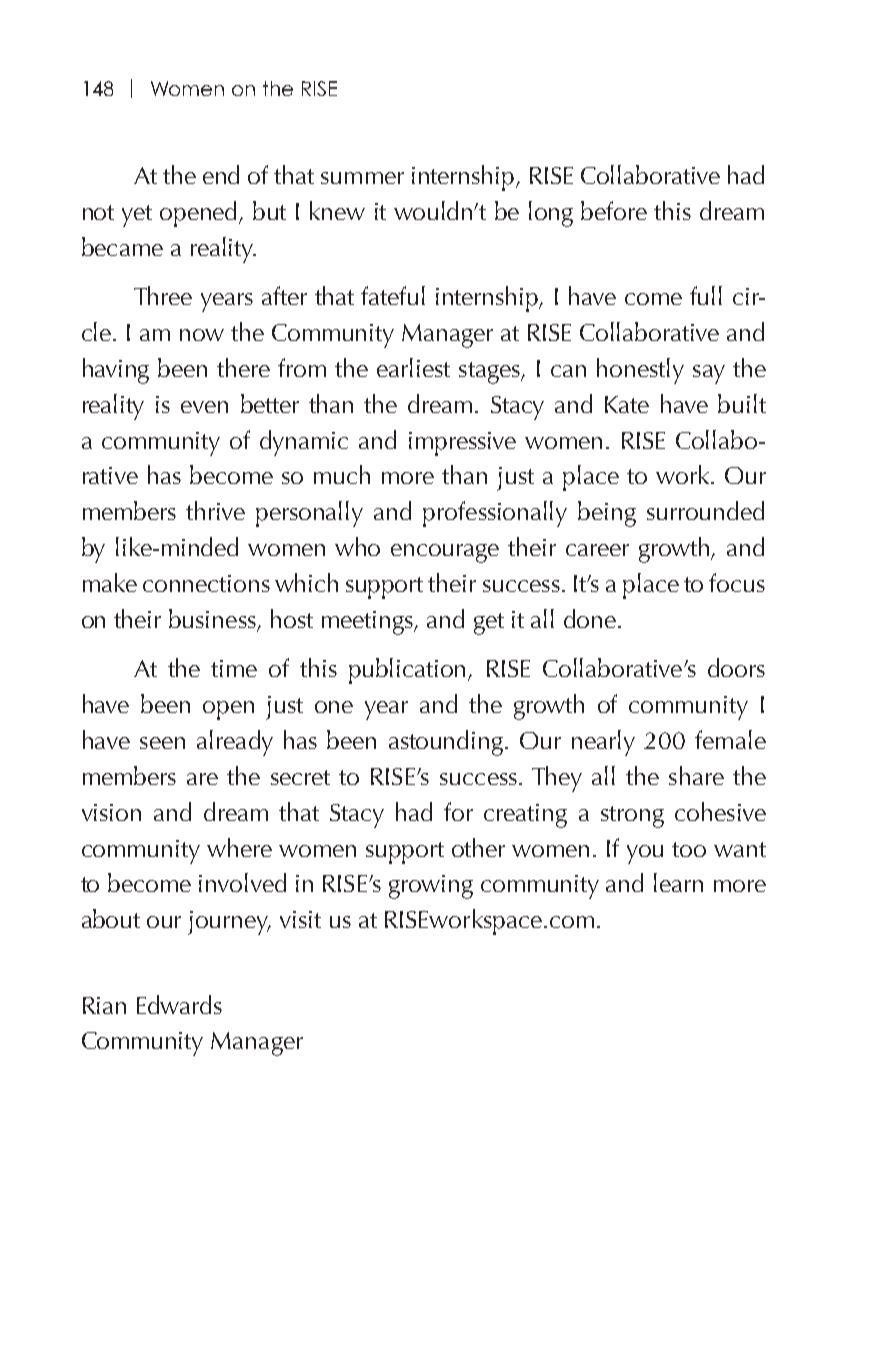  I want to click on summer, so click(362, 178).
